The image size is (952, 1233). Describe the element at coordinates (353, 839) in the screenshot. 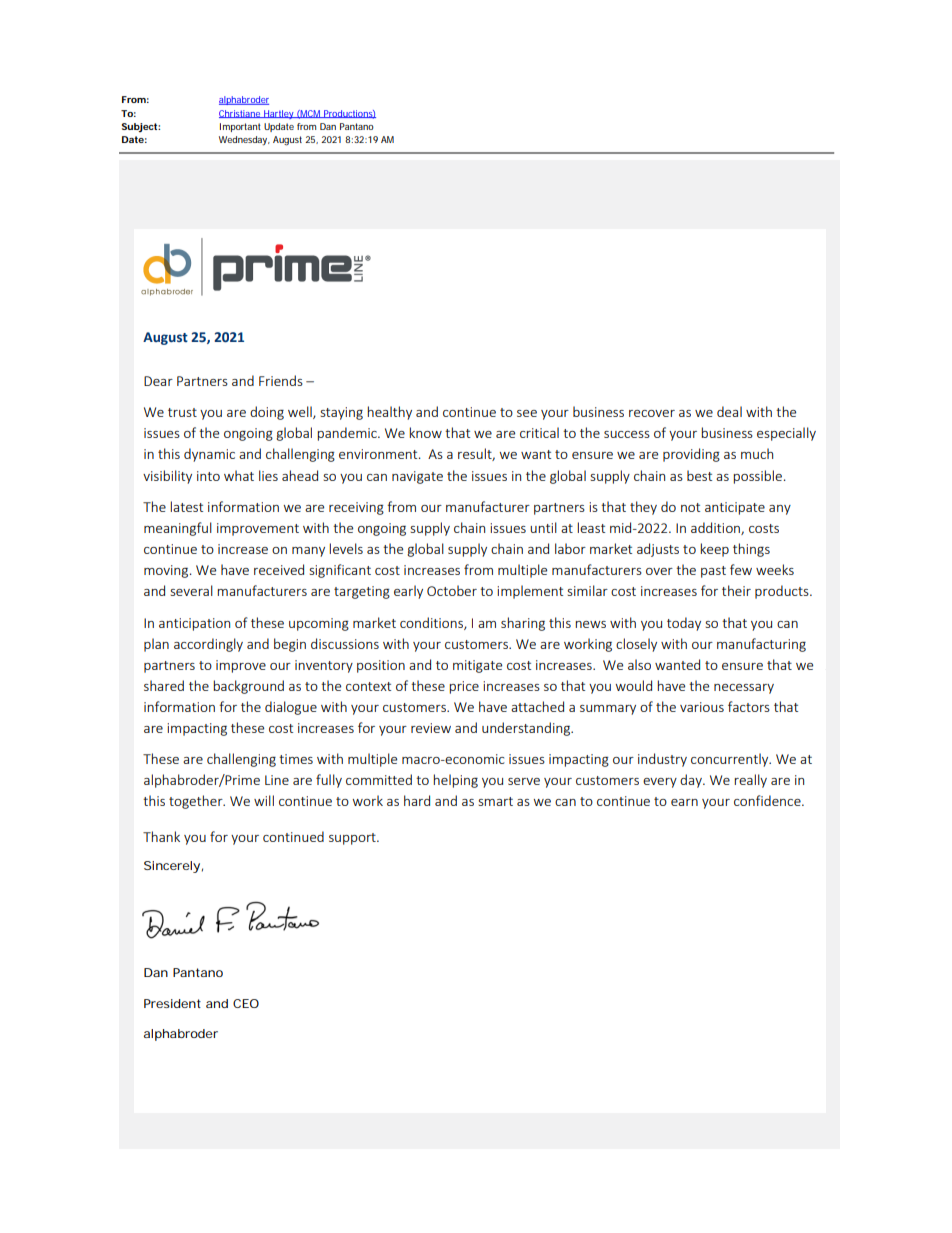

I see `support` at that location.
